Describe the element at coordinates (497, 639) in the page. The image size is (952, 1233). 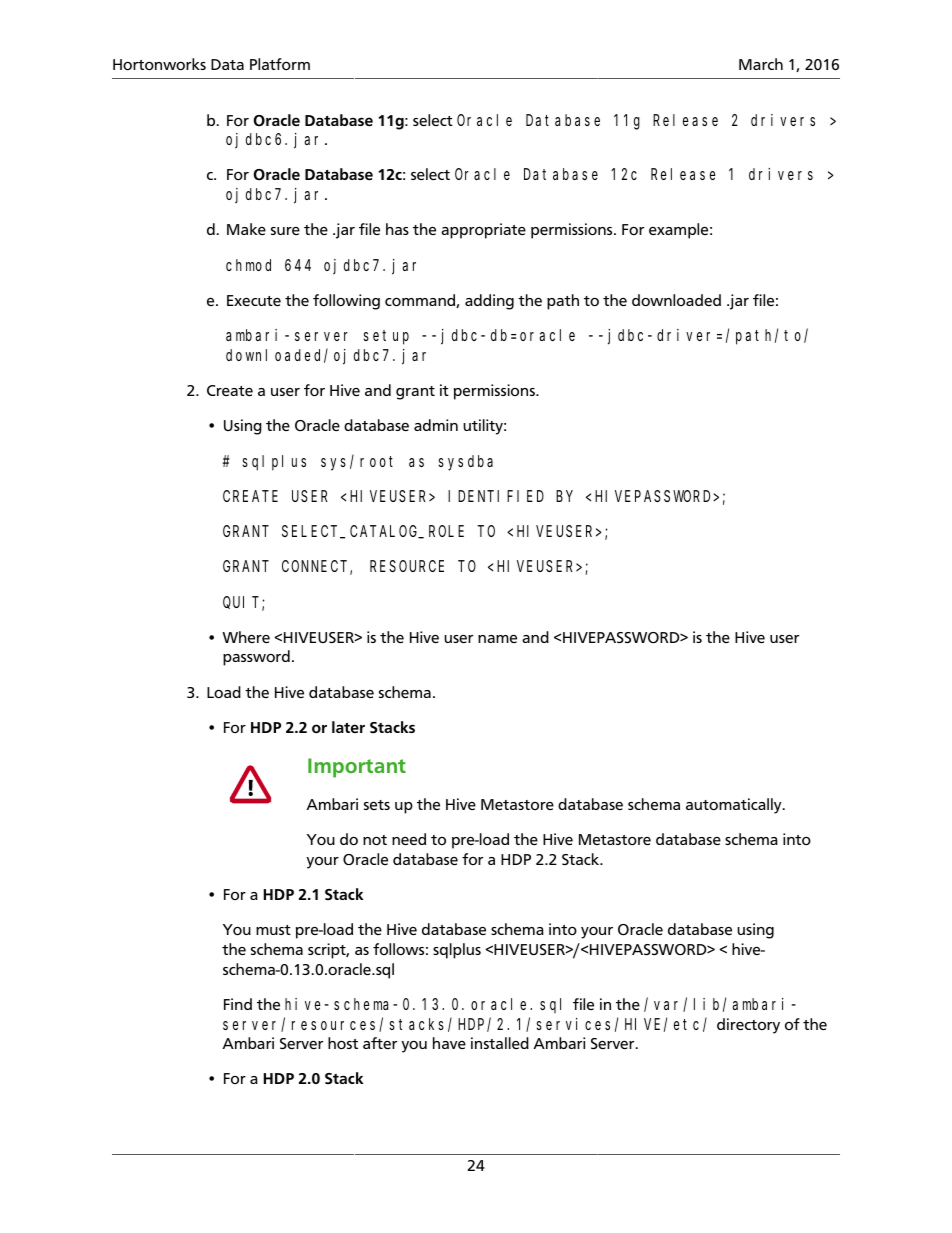
I see `name` at that location.
